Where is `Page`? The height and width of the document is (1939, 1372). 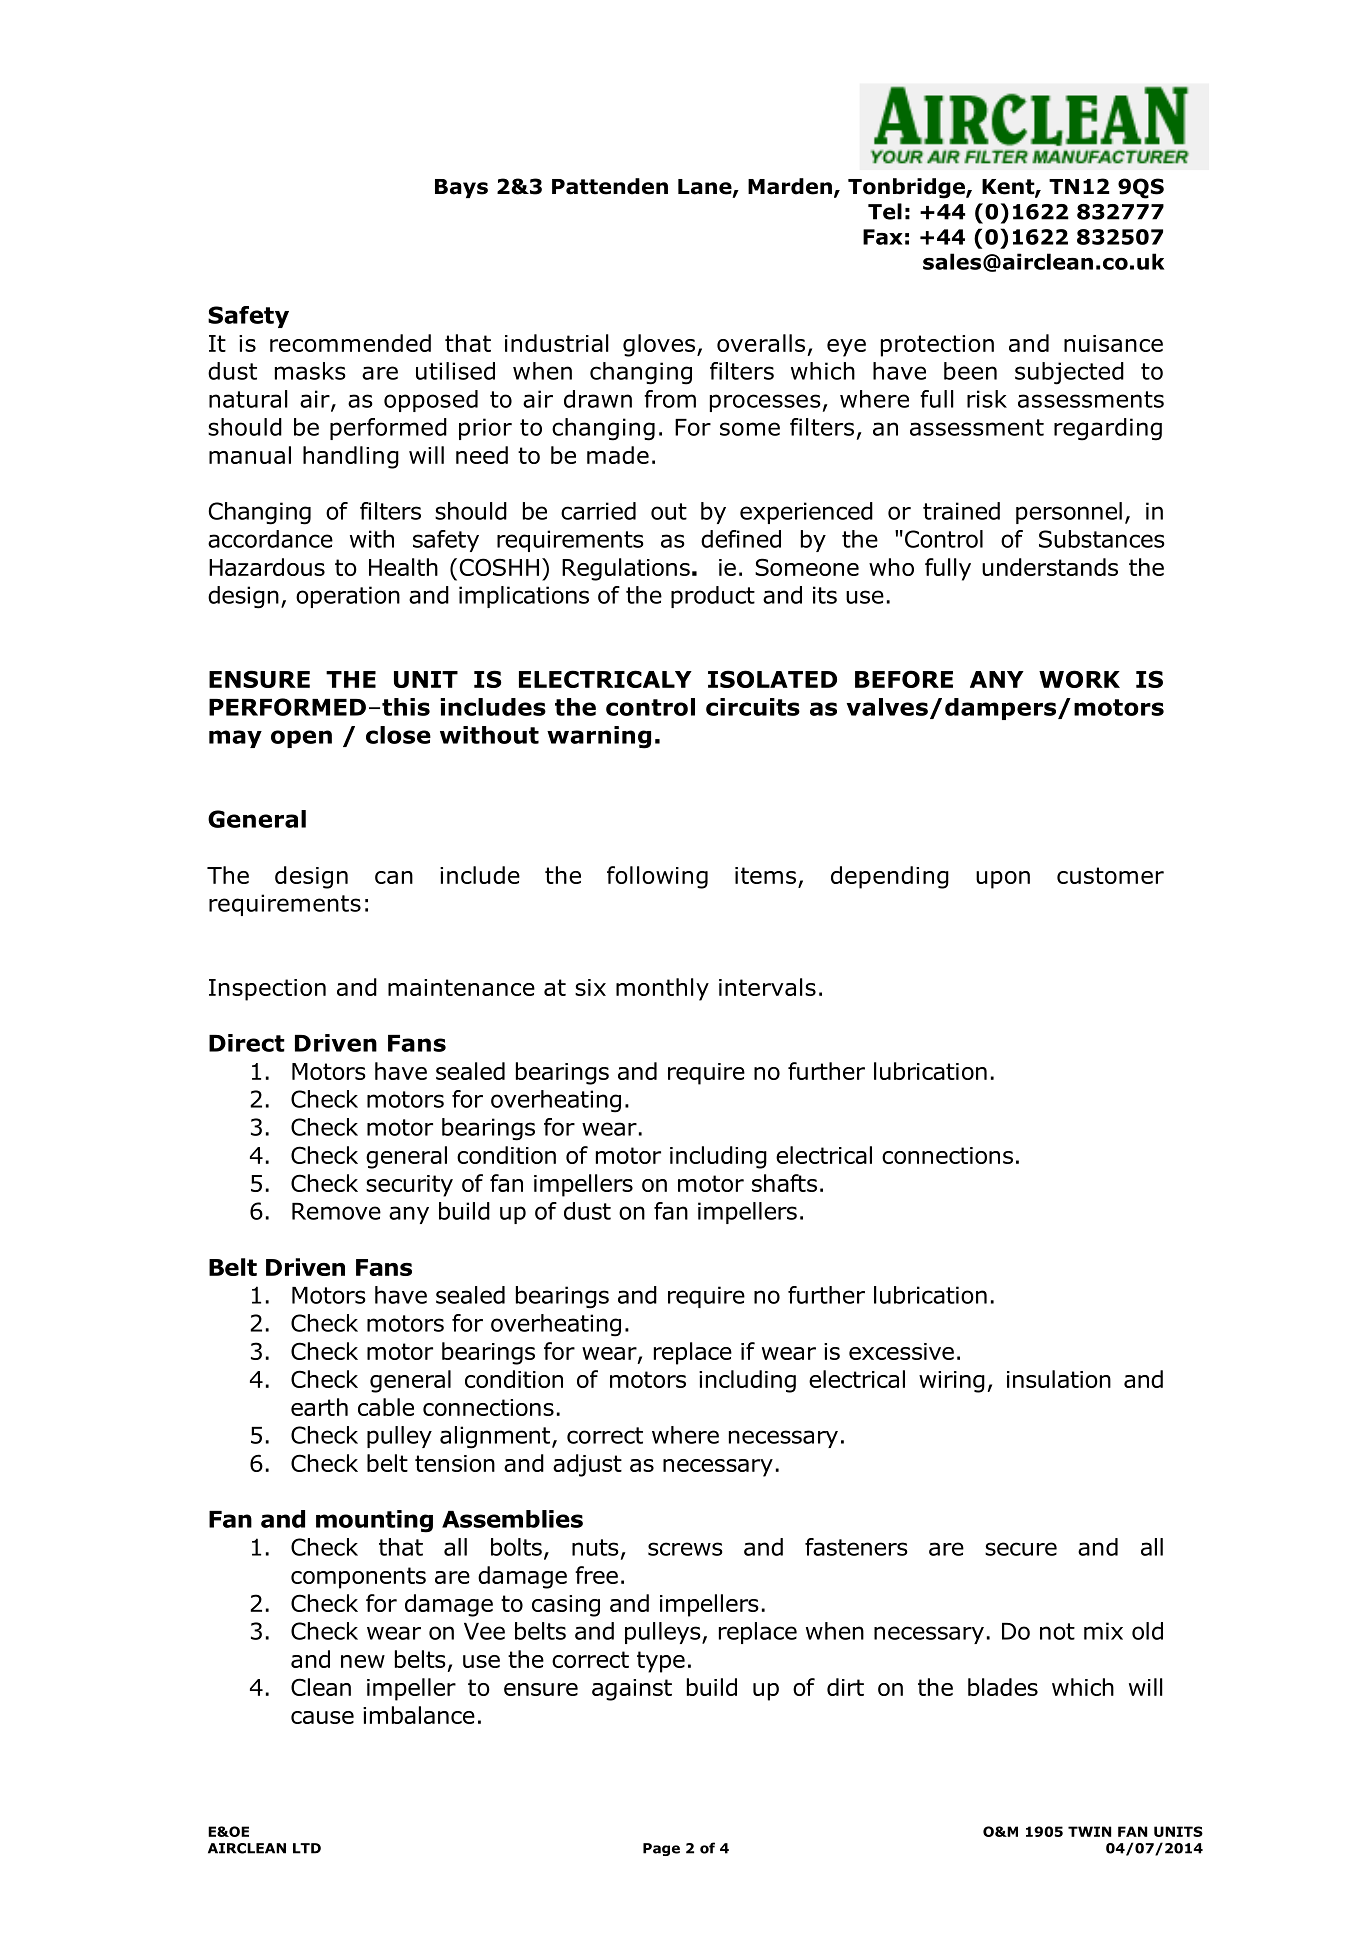
Page is located at coordinates (661, 1849).
